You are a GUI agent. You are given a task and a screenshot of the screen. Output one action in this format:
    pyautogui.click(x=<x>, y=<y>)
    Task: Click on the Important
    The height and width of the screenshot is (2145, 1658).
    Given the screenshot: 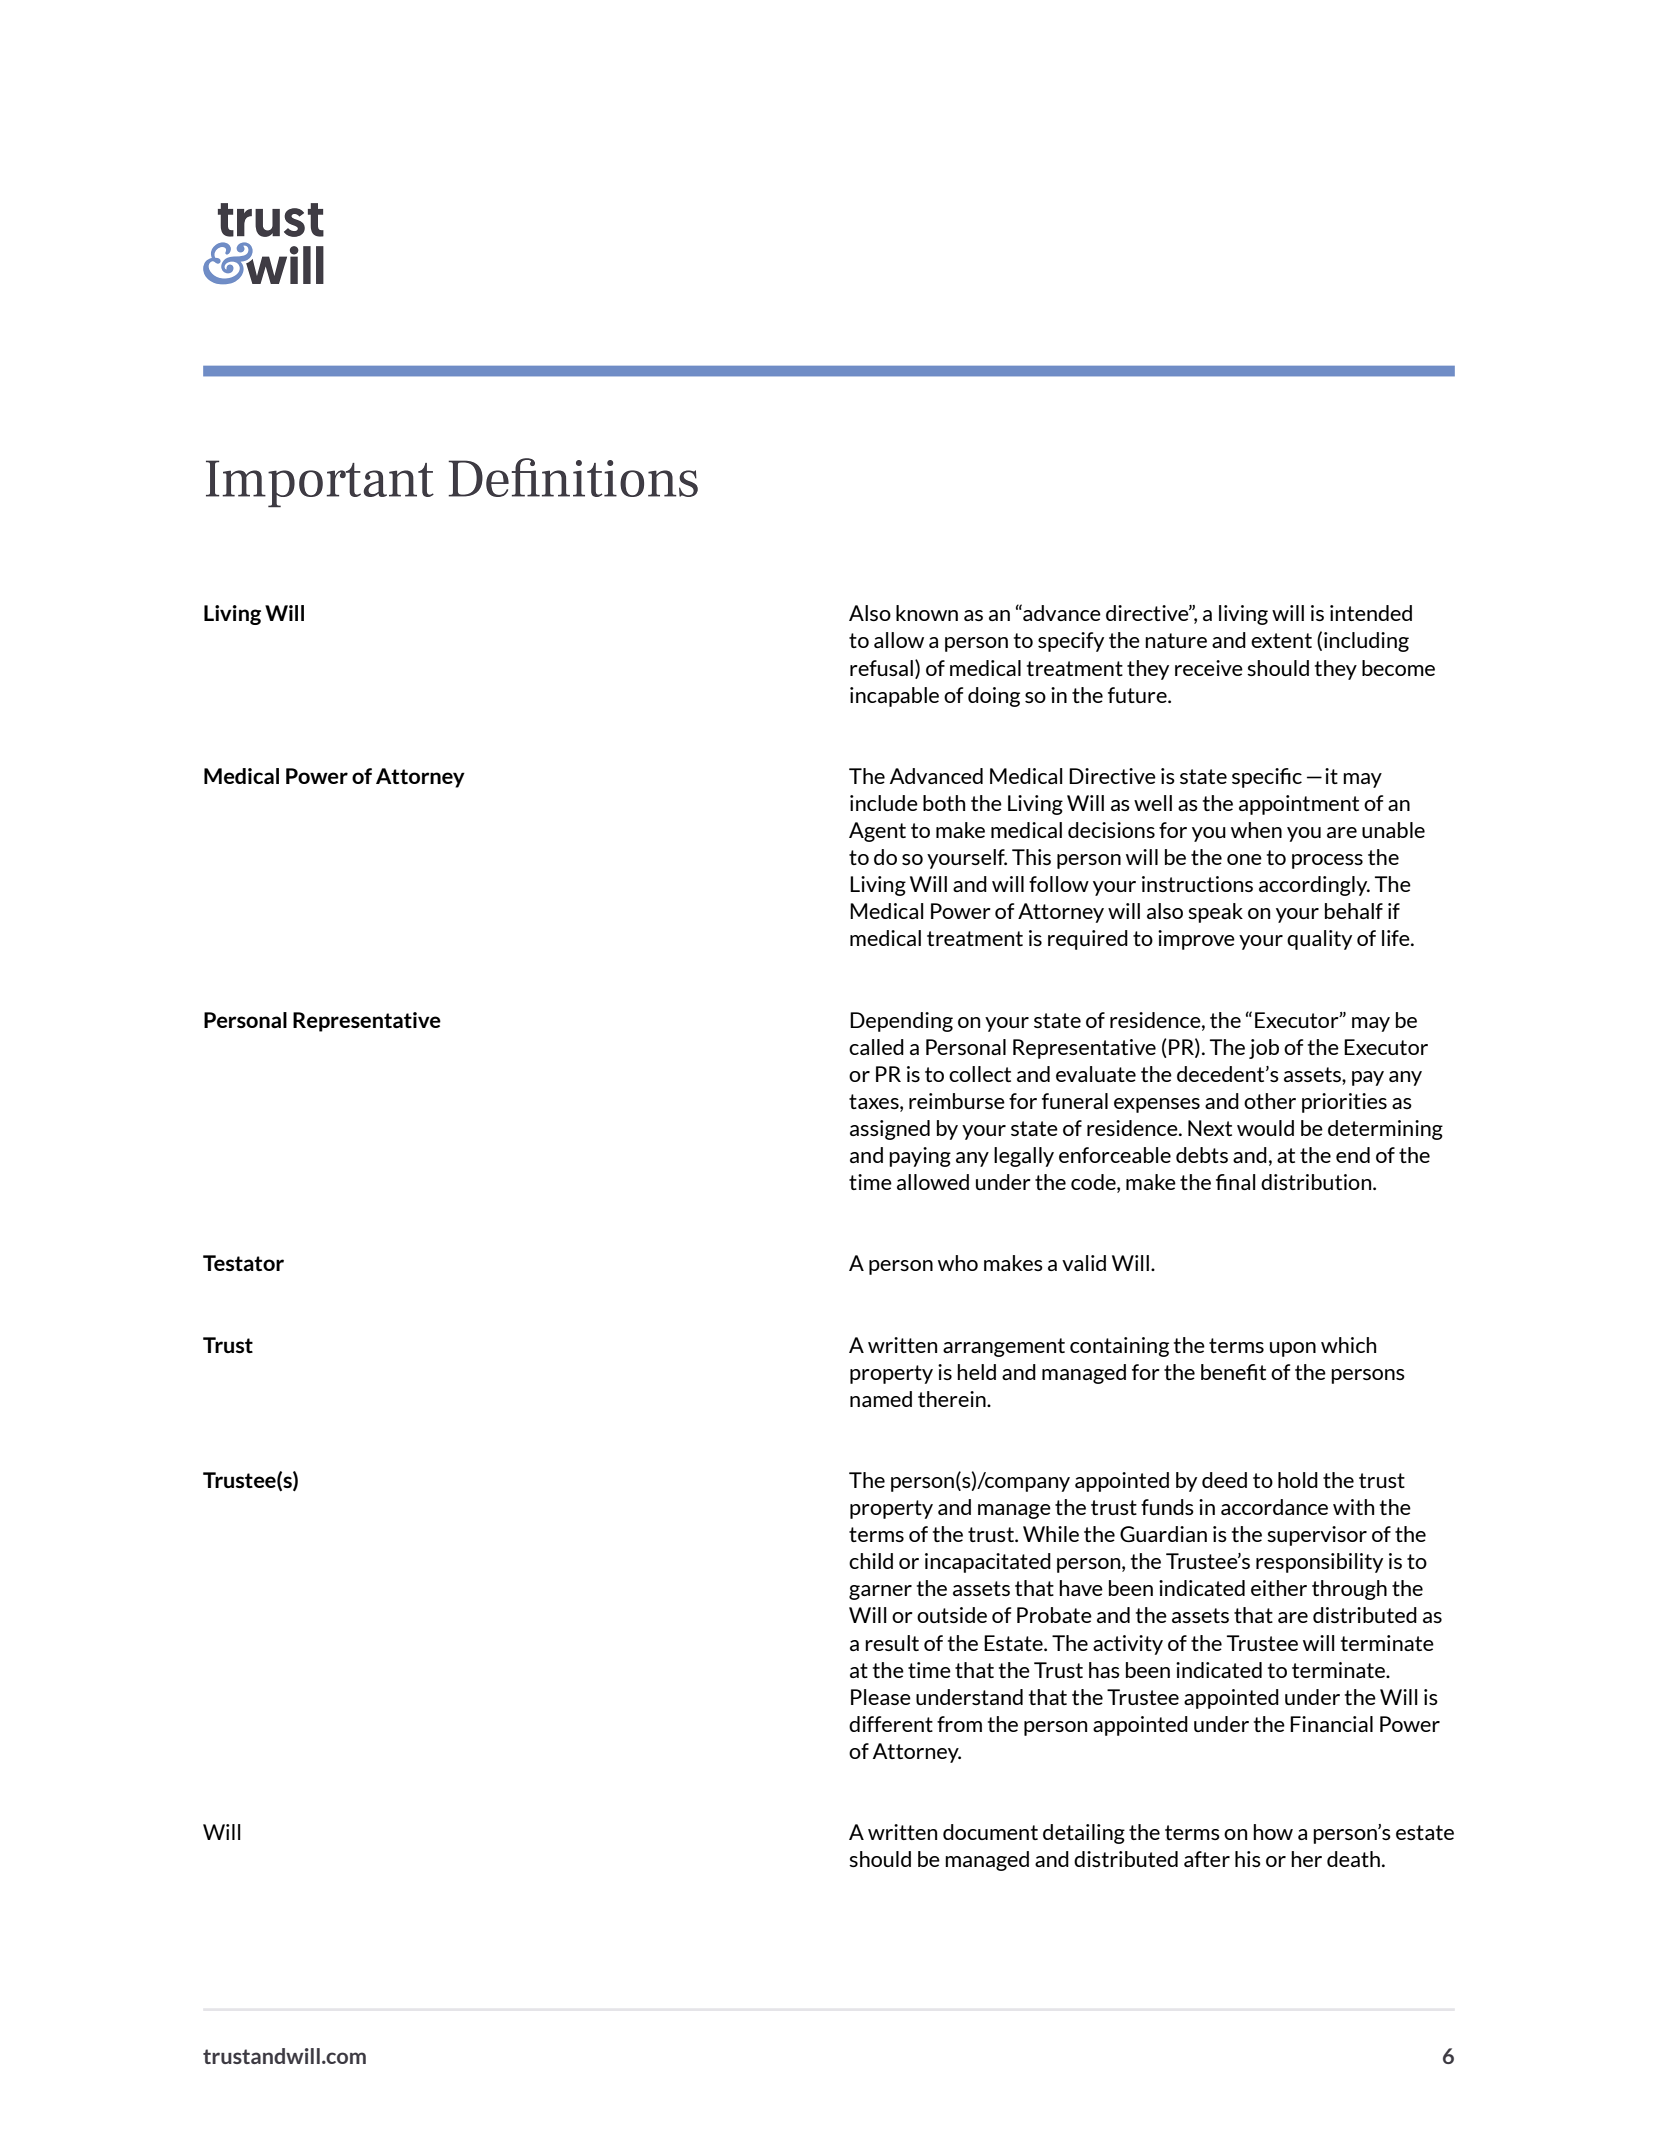 What is the action you would take?
    pyautogui.click(x=320, y=483)
